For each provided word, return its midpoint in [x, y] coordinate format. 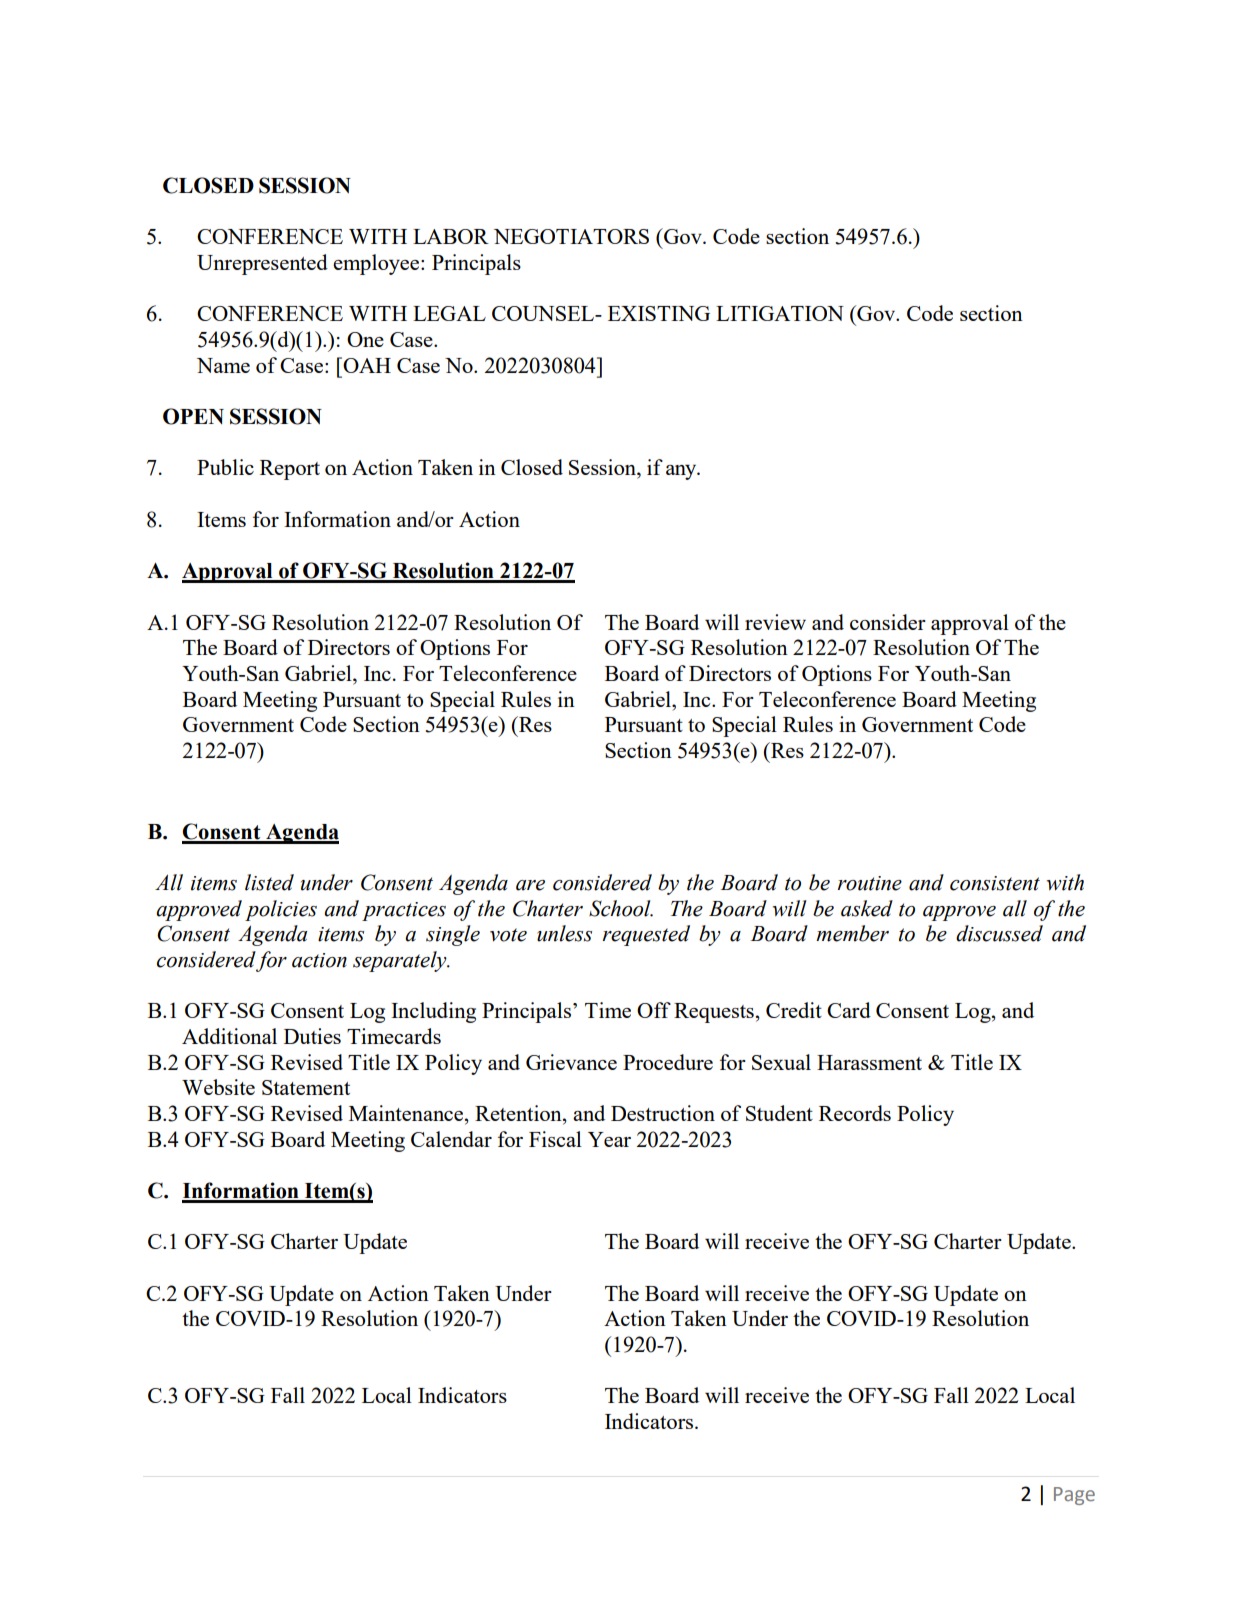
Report [290, 470]
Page [1074, 1496]
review [775, 622]
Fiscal [555, 1139]
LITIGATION [780, 313]
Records [855, 1113]
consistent [995, 883]
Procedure [668, 1062]
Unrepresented [262, 264]
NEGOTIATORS [571, 236]
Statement [306, 1087]
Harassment [869, 1062]
